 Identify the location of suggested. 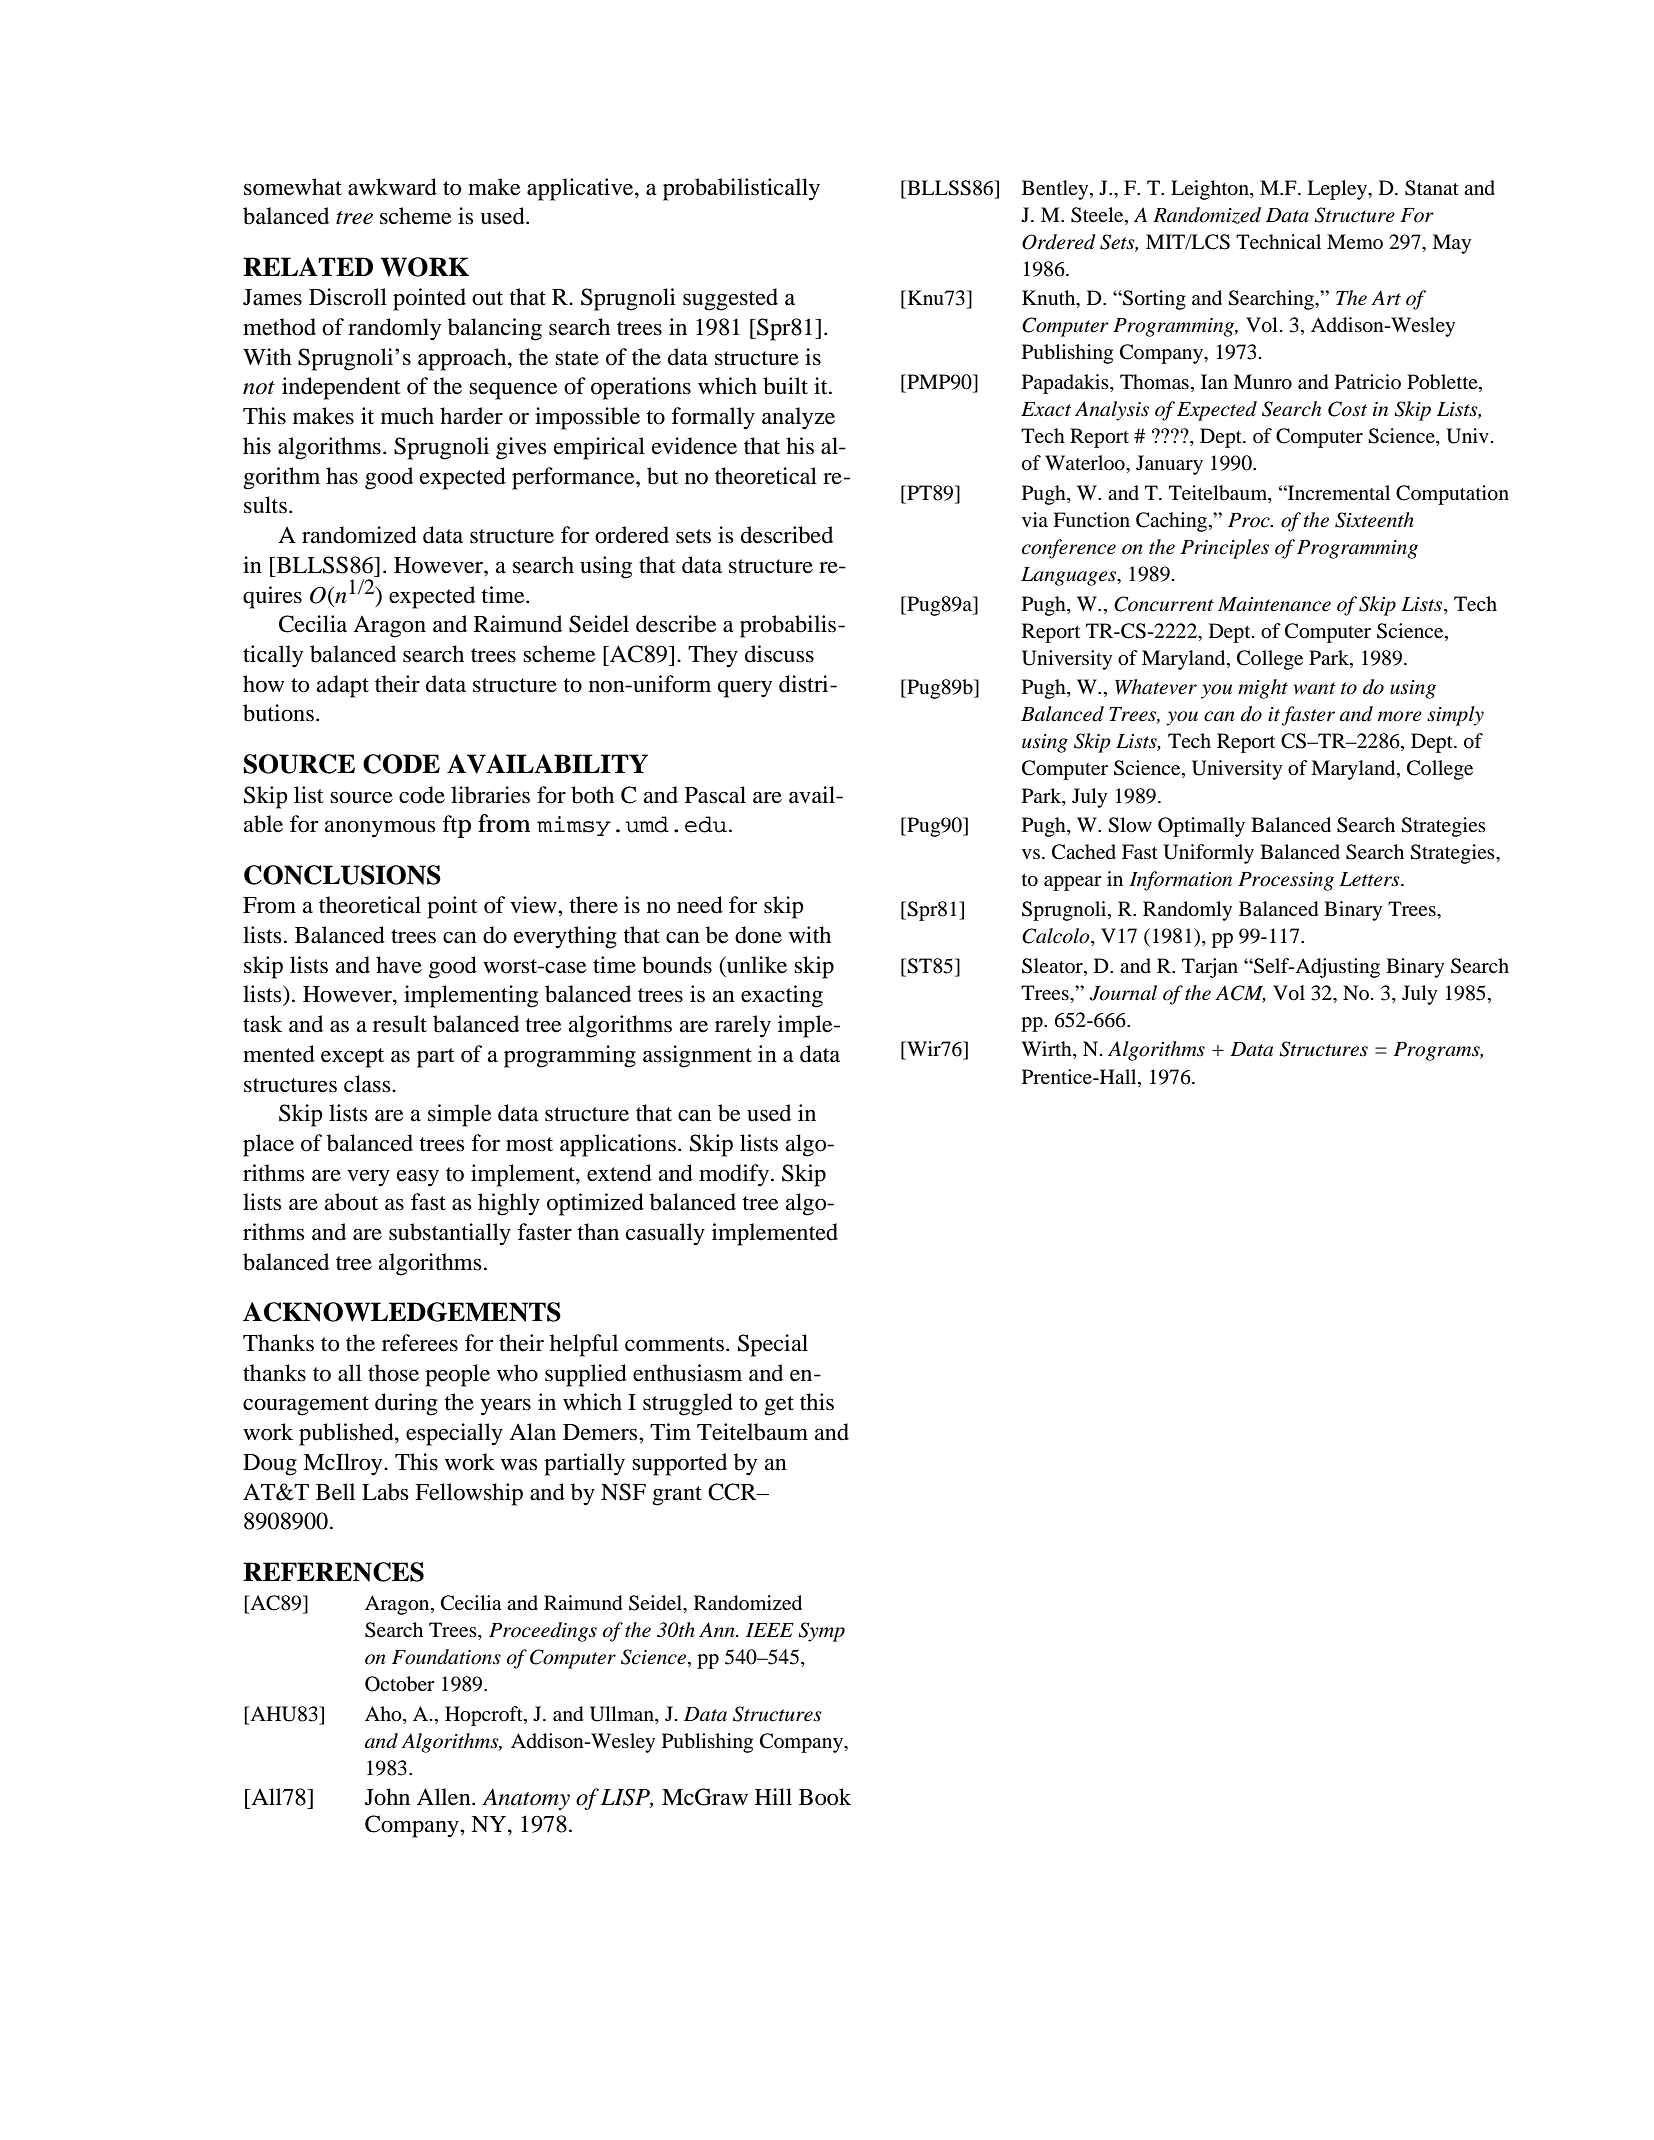
(730, 299).
